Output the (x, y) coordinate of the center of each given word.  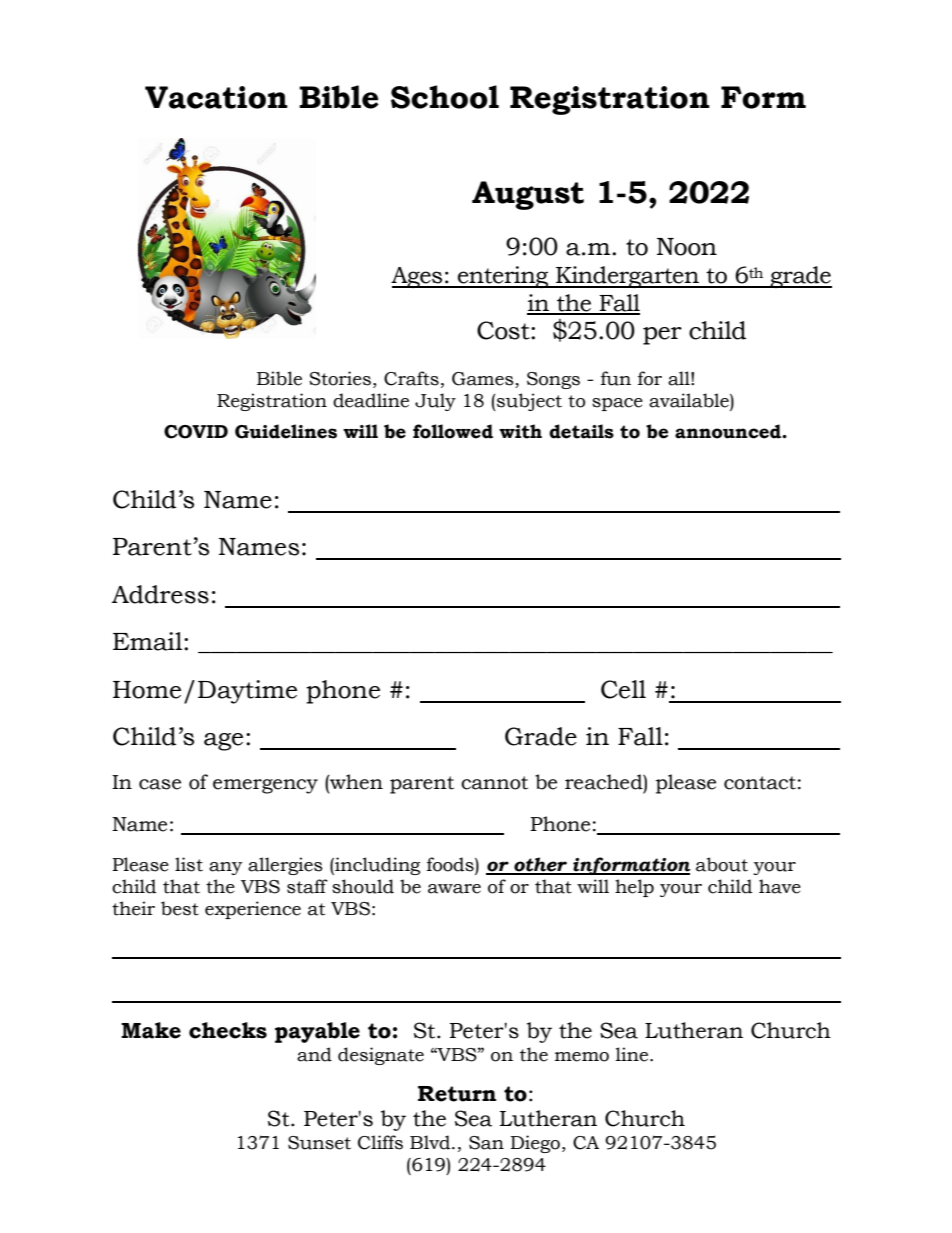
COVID (196, 432)
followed (453, 431)
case (160, 784)
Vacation (216, 97)
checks (228, 1030)
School (445, 97)
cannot (494, 783)
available (690, 400)
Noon (687, 247)
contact (760, 783)
